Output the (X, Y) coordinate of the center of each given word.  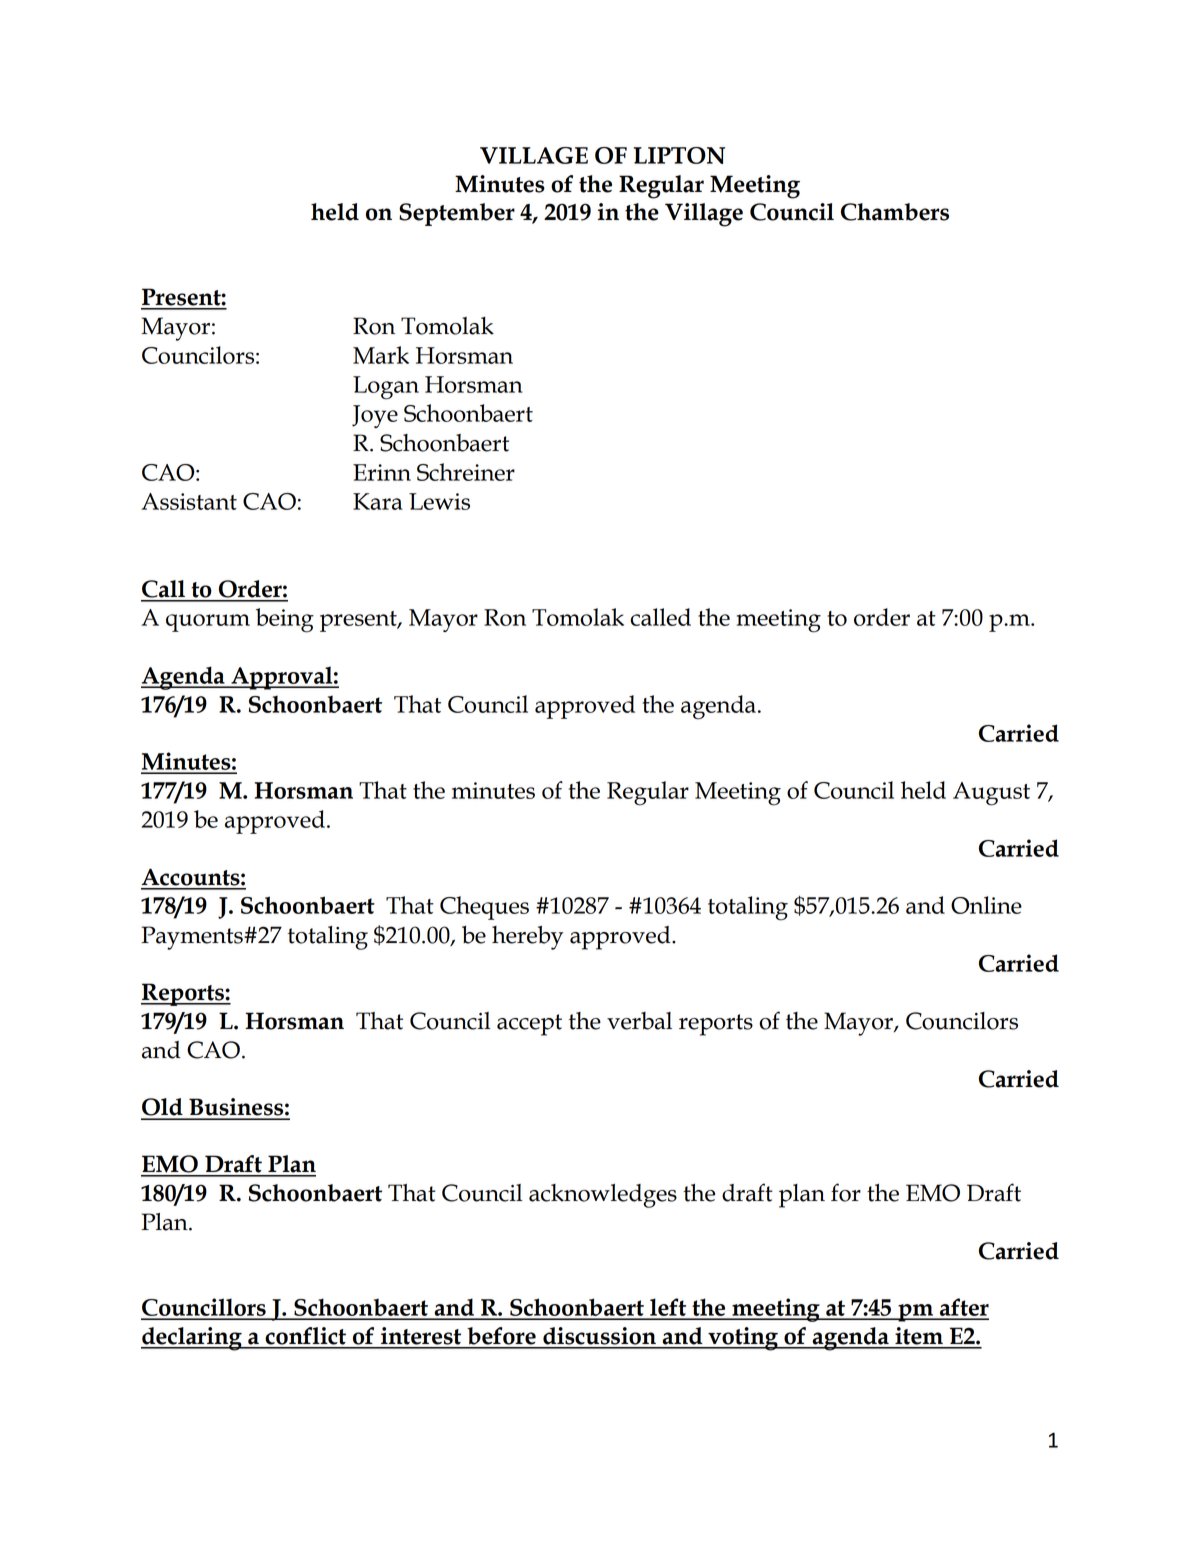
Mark (381, 355)
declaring (192, 1339)
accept (529, 1025)
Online (986, 905)
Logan (386, 388)
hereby (527, 938)
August (991, 794)
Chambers (895, 212)
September (457, 214)
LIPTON (679, 155)
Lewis (439, 501)
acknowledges (603, 1196)
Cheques (484, 908)
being (285, 620)
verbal (639, 1021)
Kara (378, 501)
